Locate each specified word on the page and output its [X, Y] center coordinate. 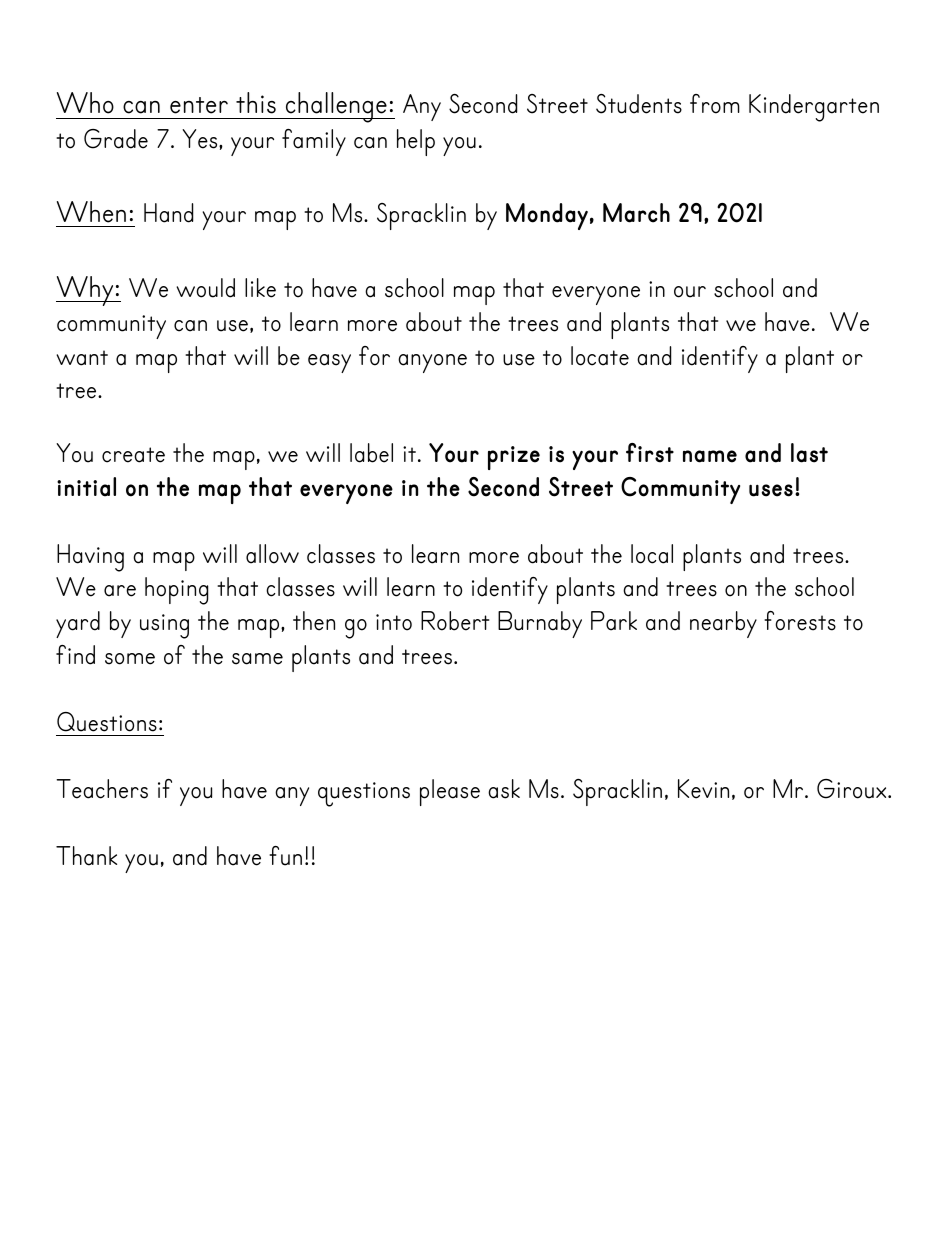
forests [800, 621]
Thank [86, 856]
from [715, 104]
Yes [201, 139]
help [416, 142]
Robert [455, 621]
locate [600, 356]
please [450, 792]
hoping [176, 591]
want [82, 358]
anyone [432, 363]
